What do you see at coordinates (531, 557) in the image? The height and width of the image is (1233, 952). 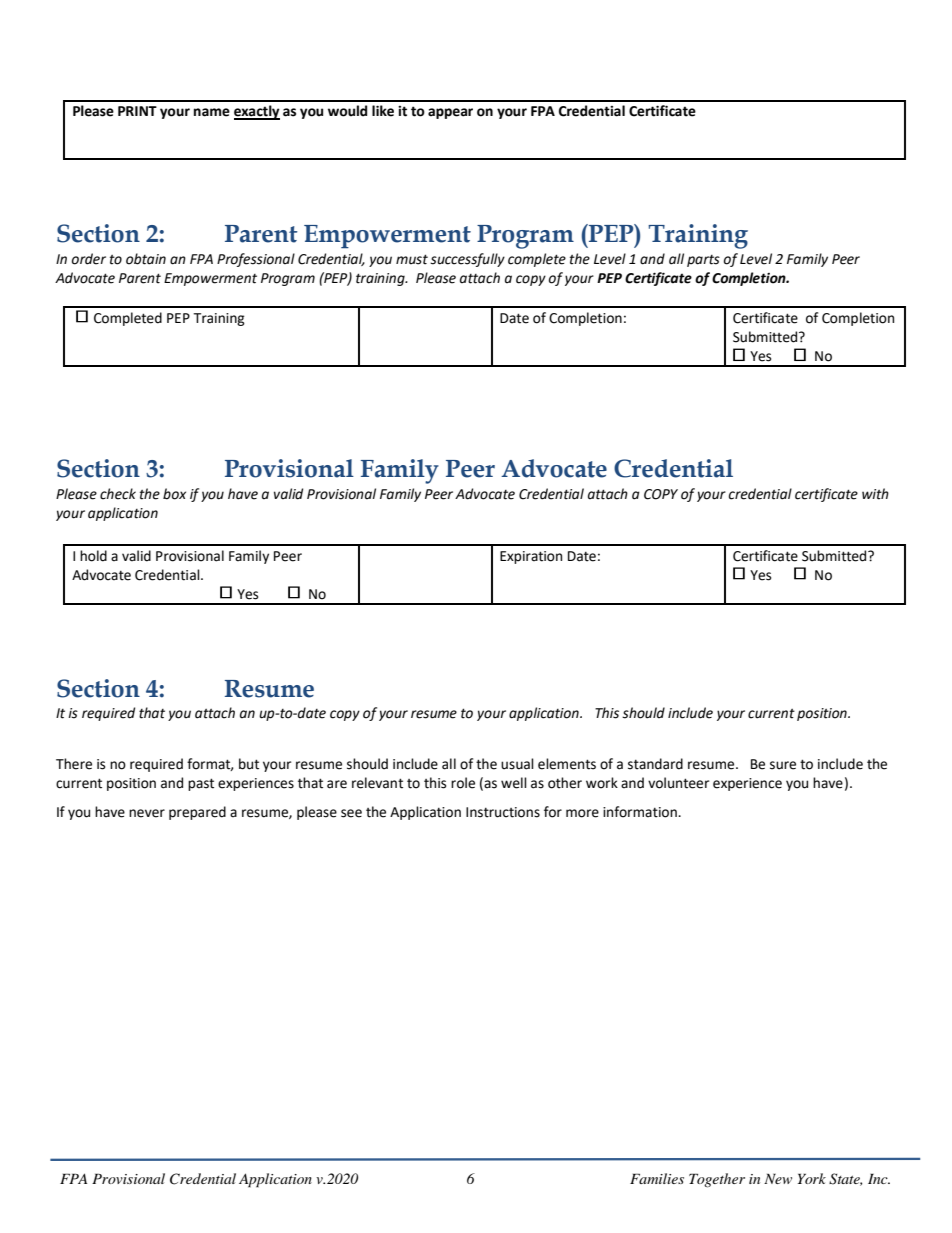 I see `Expiration` at bounding box center [531, 557].
